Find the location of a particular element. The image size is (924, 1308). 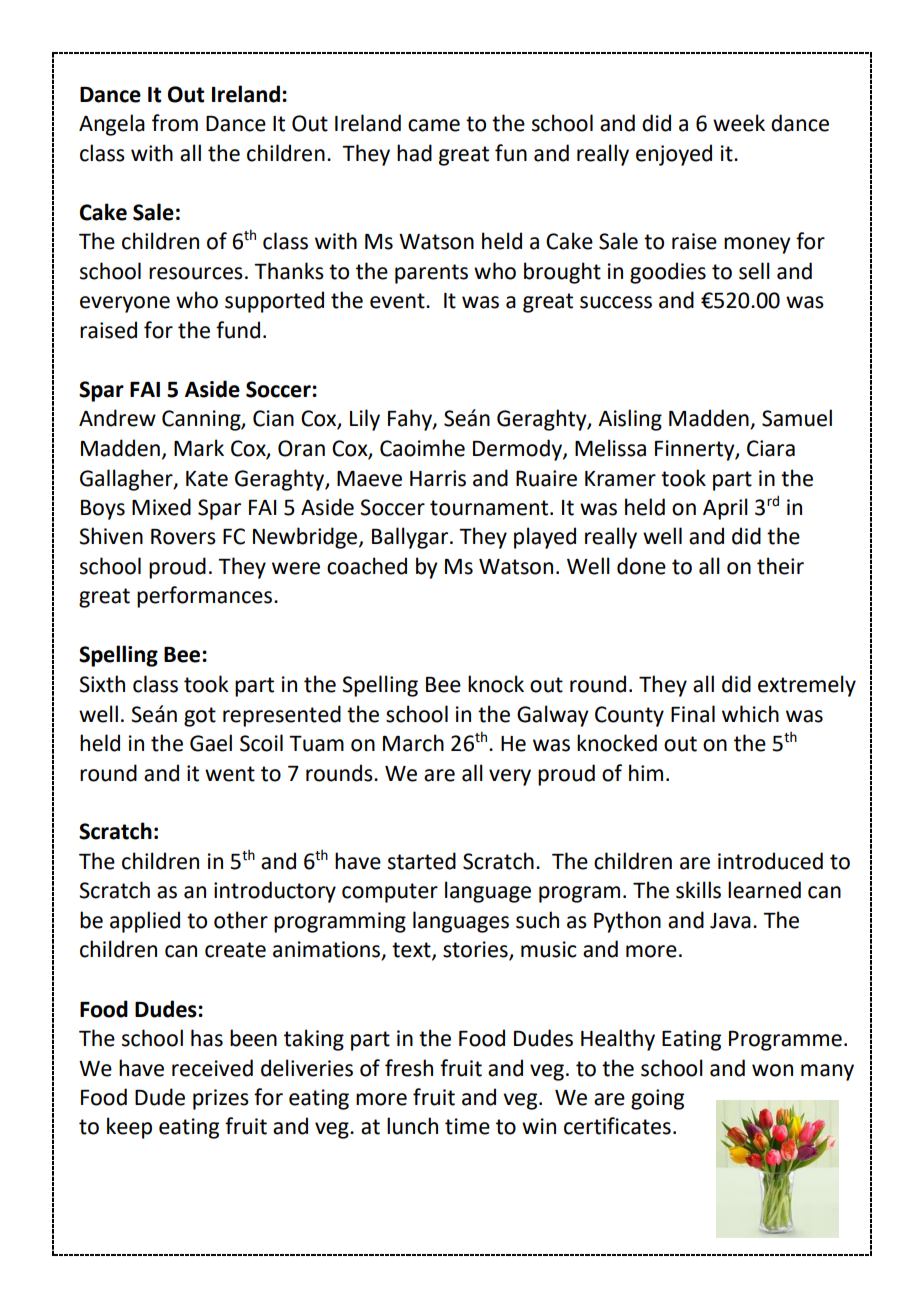

coached is located at coordinates (367, 566).
